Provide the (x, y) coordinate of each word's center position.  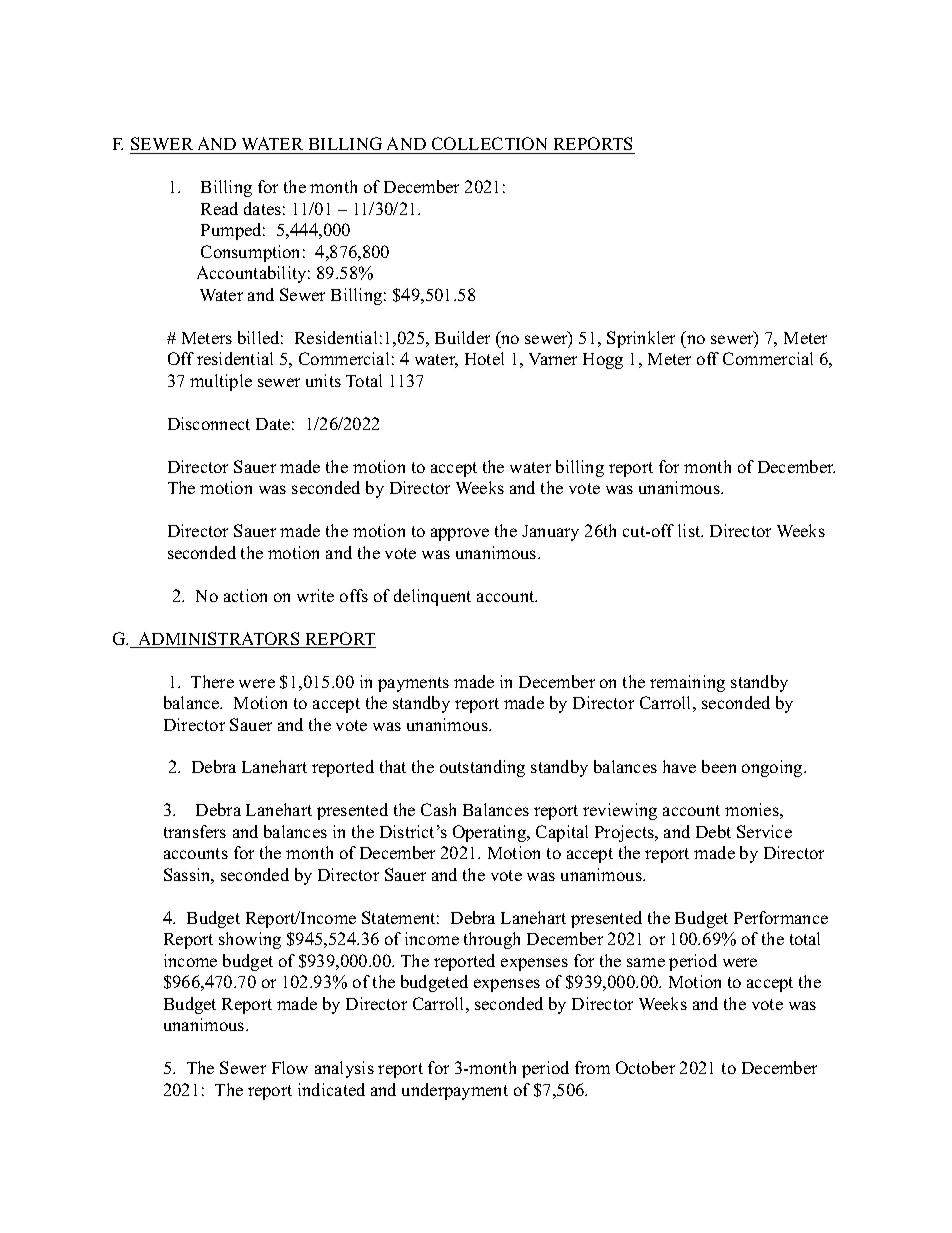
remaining (687, 683)
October (645, 1067)
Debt (713, 831)
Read (219, 208)
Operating (491, 833)
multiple (221, 382)
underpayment (455, 1091)
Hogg (603, 361)
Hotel (484, 358)
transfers (195, 831)
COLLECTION (490, 145)
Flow (290, 1067)
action (245, 595)
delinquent (432, 597)
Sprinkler (641, 339)
